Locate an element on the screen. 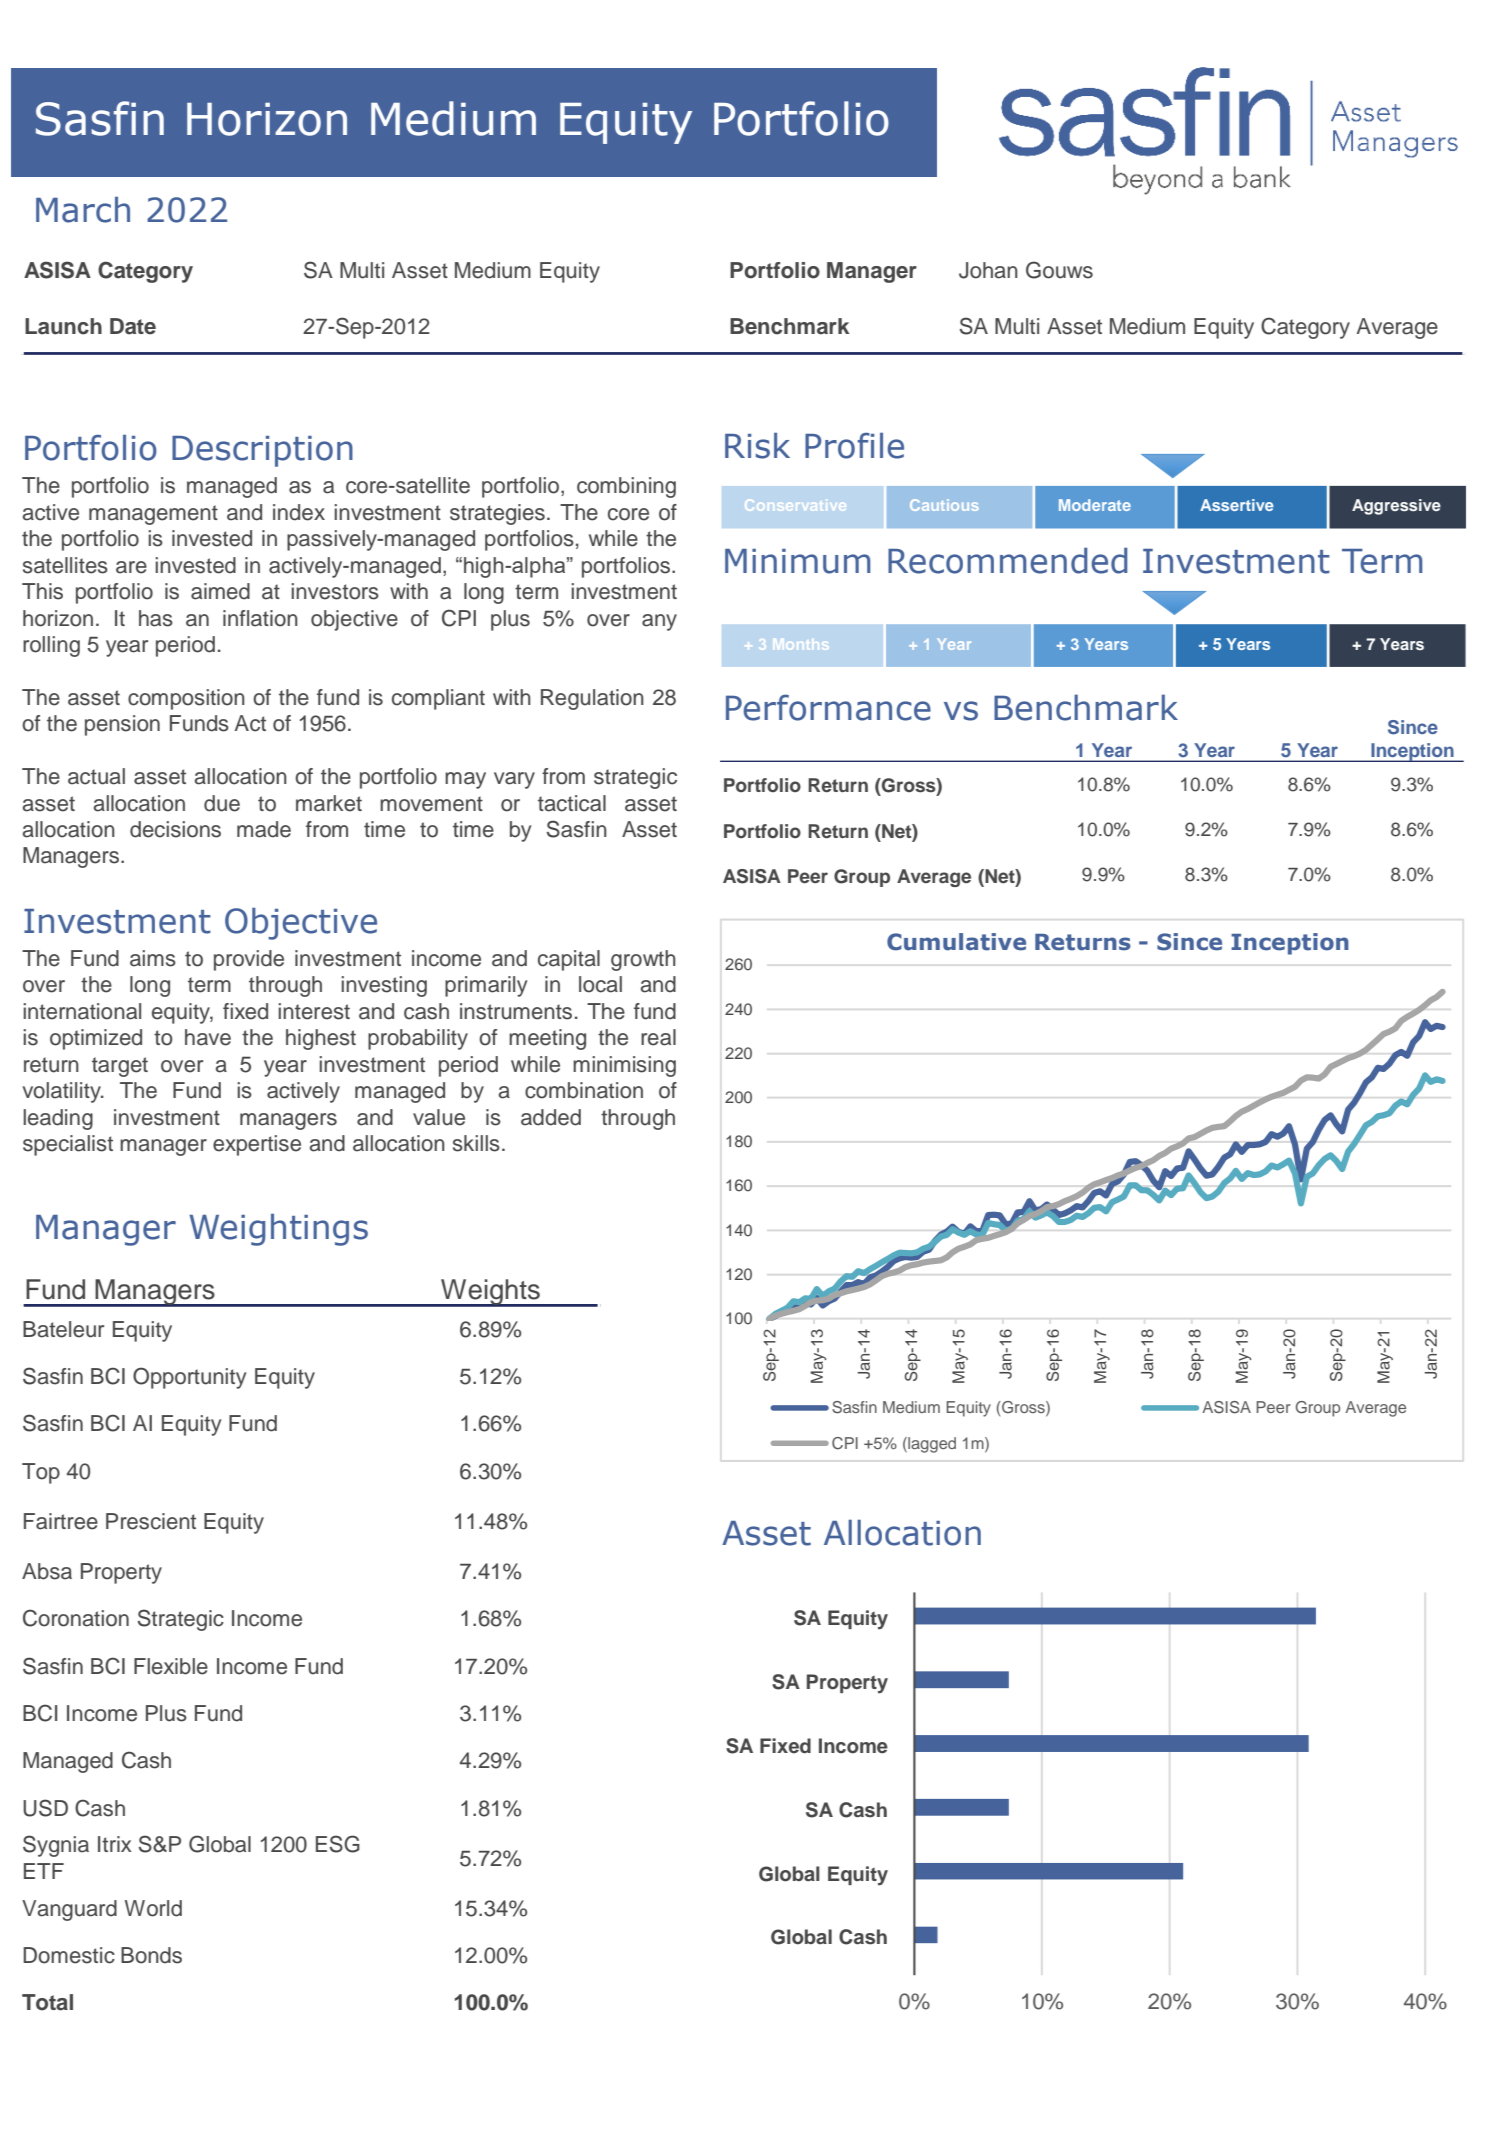 Image resolution: width=1486 pixels, height=2147 pixels. Cumulative is located at coordinates (956, 942).
